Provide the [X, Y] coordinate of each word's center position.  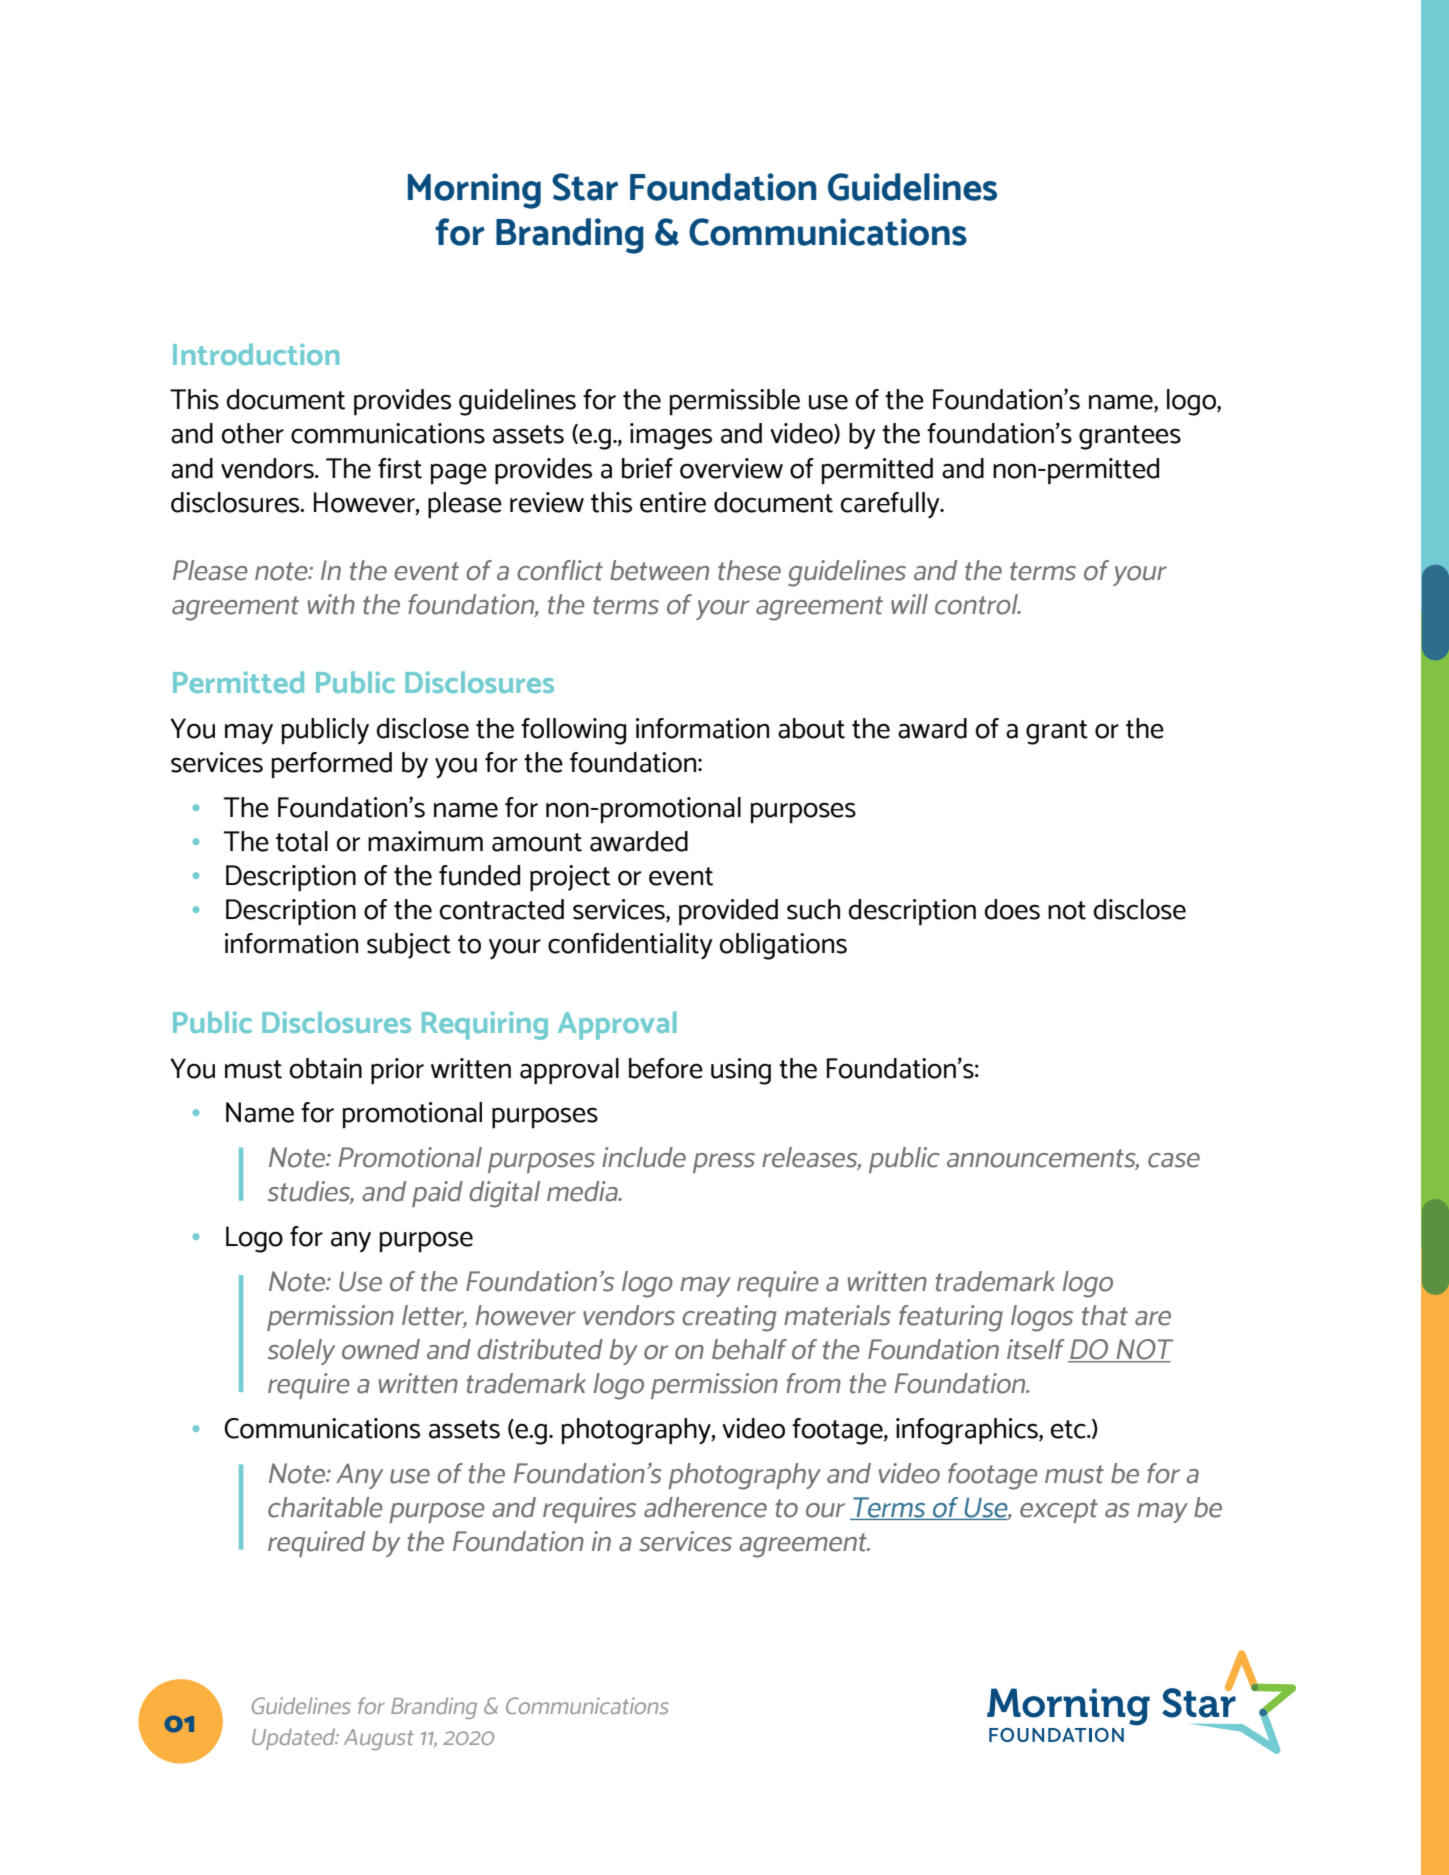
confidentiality [630, 946]
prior [397, 1071]
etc [1069, 1429]
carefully [891, 505]
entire [673, 502]
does [1012, 909]
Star [585, 187]
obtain [326, 1068]
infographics [968, 1431]
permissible [735, 402]
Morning [474, 191]
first [400, 468]
